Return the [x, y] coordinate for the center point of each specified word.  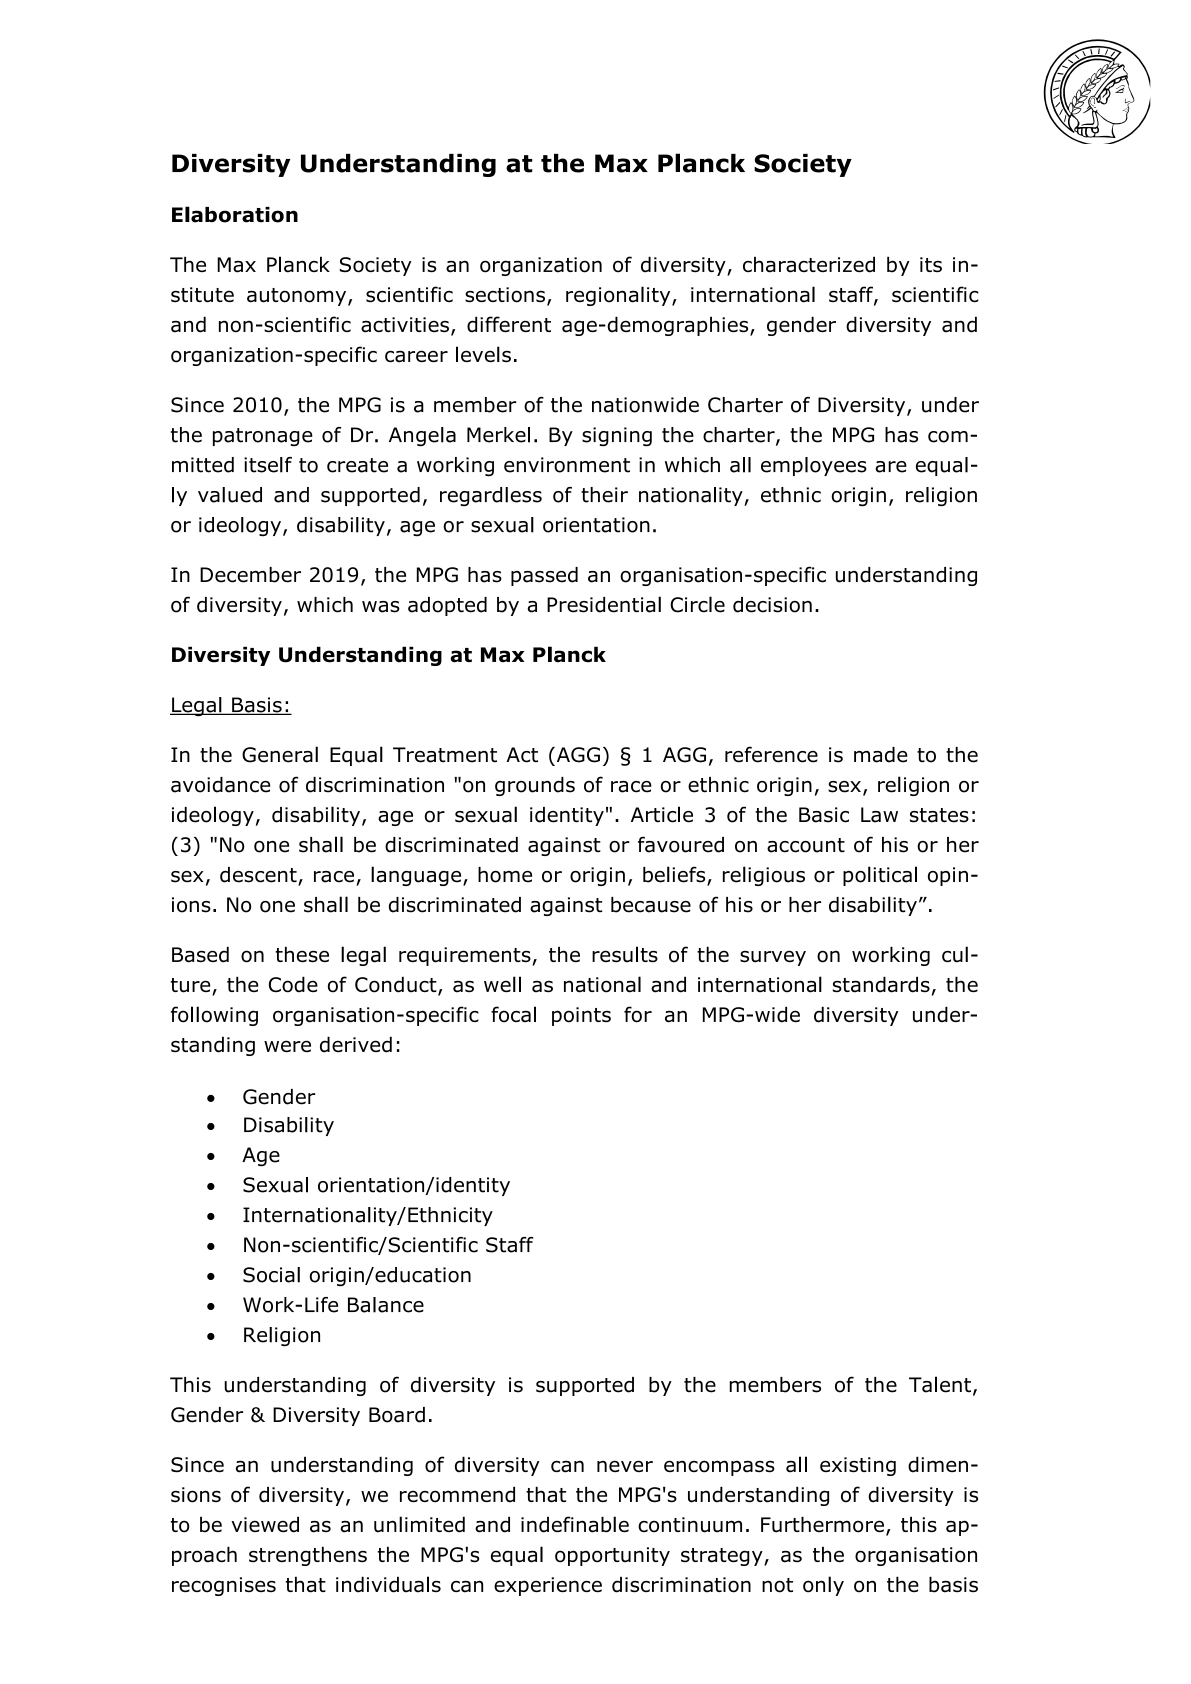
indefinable [575, 1524]
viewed [265, 1524]
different [509, 324]
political [880, 876]
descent [259, 876]
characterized [809, 264]
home [505, 875]
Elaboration [235, 214]
